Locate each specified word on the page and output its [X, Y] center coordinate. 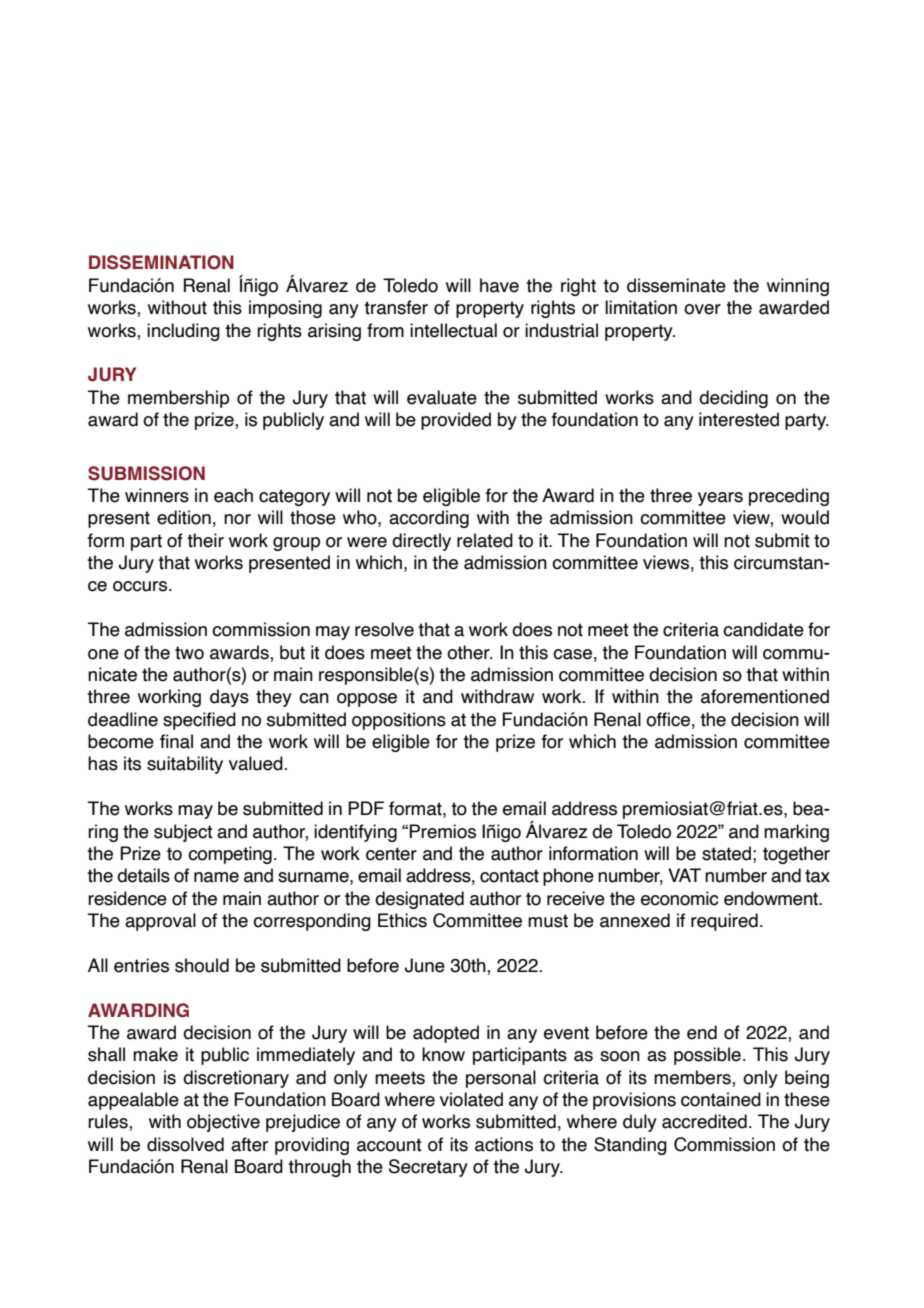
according [429, 519]
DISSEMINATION [161, 262]
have [499, 285]
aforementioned [765, 696]
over [702, 309]
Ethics [402, 920]
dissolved [185, 1144]
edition [184, 517]
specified [199, 721]
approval [160, 922]
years [720, 499]
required [724, 922]
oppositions [399, 721]
